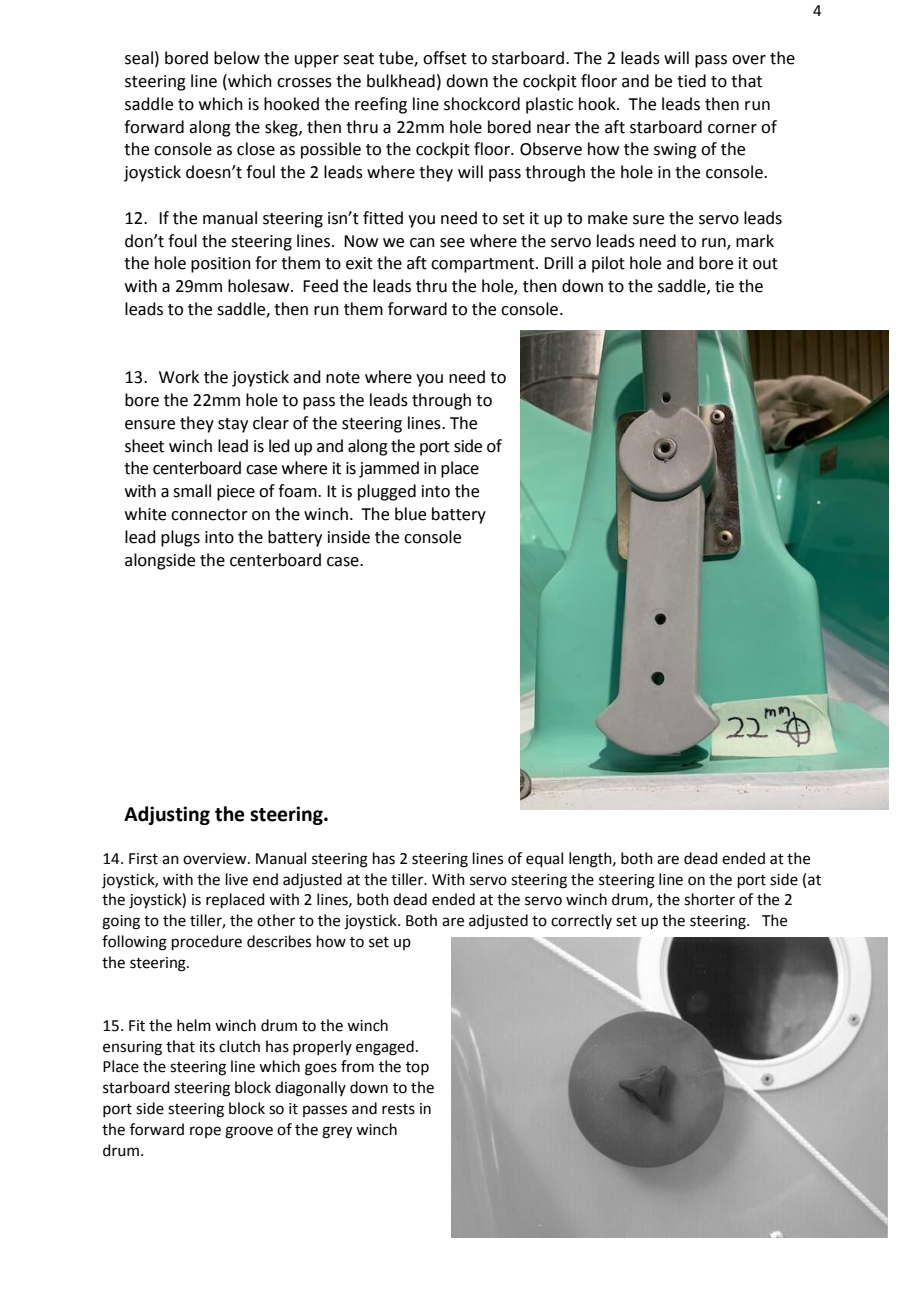 This screenshot has height=1309, width=924. Describe the element at coordinates (608, 264) in the screenshot. I see `pilot` at that location.
